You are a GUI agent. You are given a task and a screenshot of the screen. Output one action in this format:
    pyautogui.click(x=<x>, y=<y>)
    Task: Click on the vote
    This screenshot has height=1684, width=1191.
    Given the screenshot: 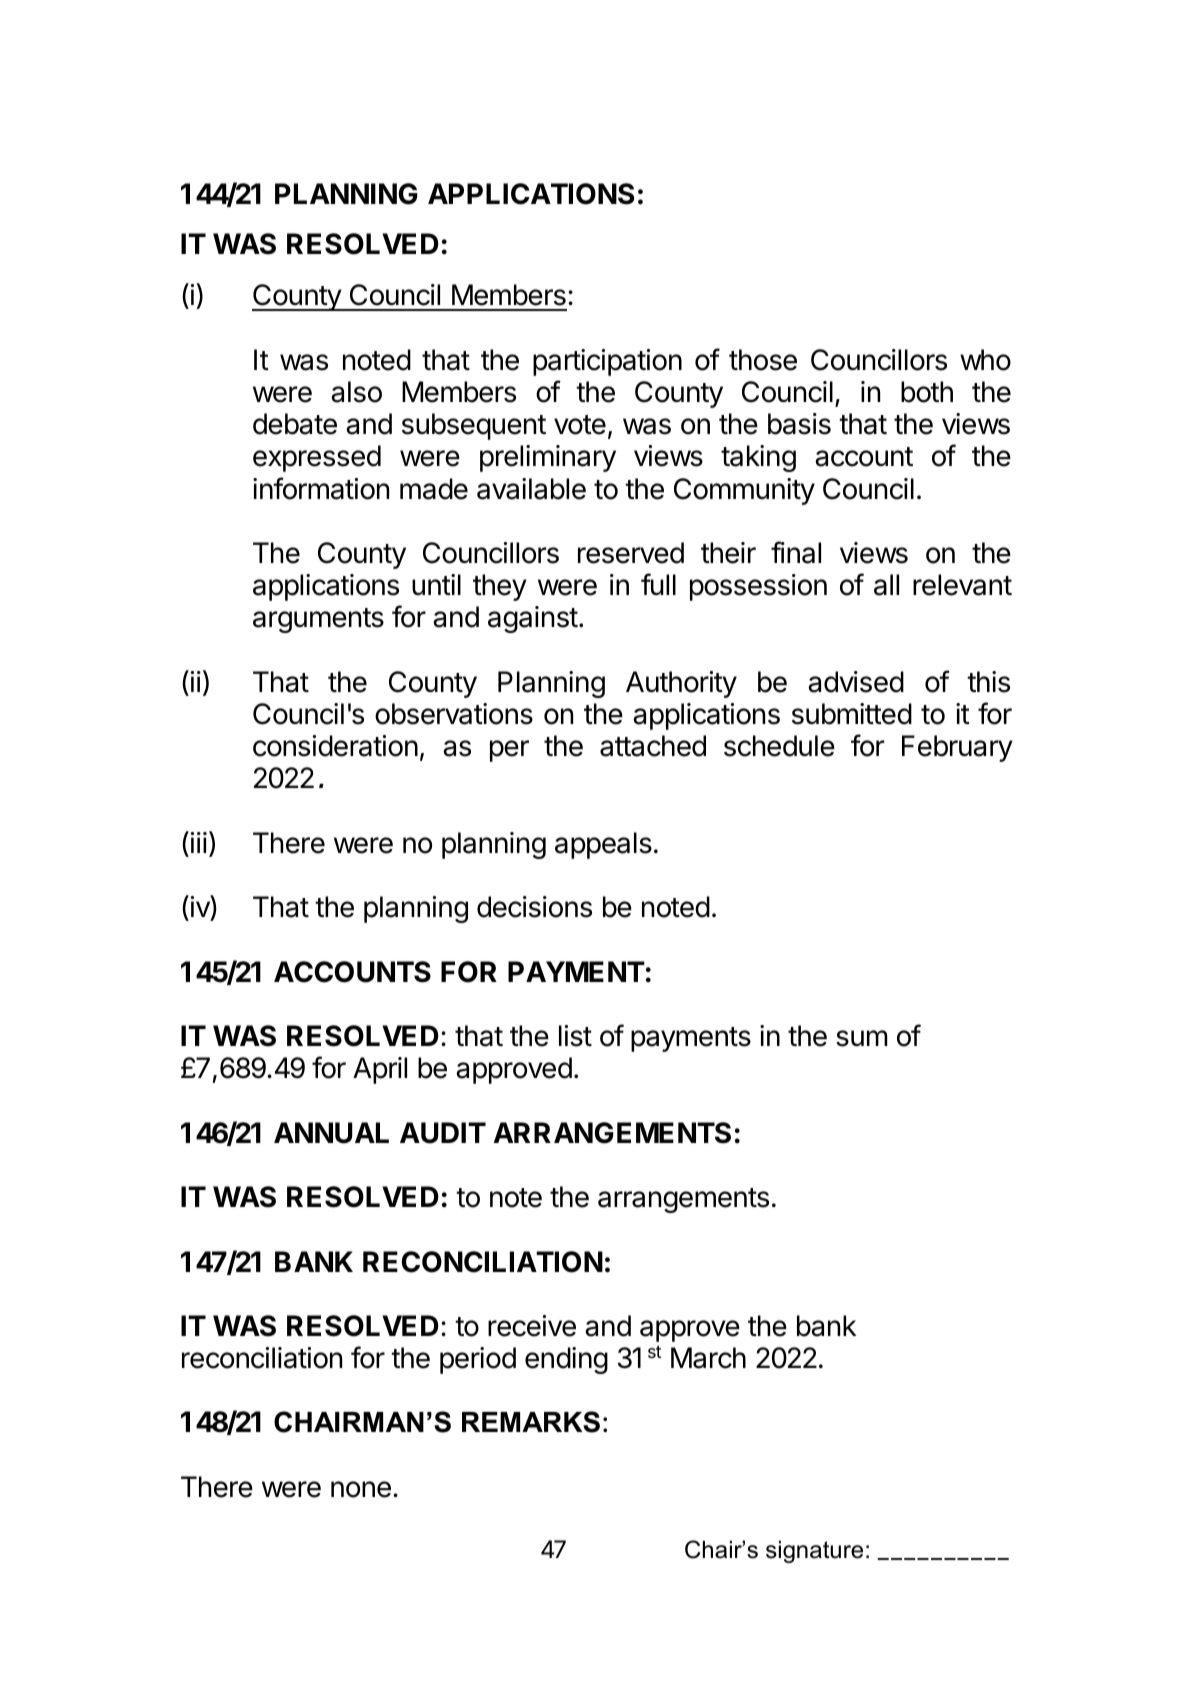 What is the action you would take?
    pyautogui.click(x=580, y=425)
